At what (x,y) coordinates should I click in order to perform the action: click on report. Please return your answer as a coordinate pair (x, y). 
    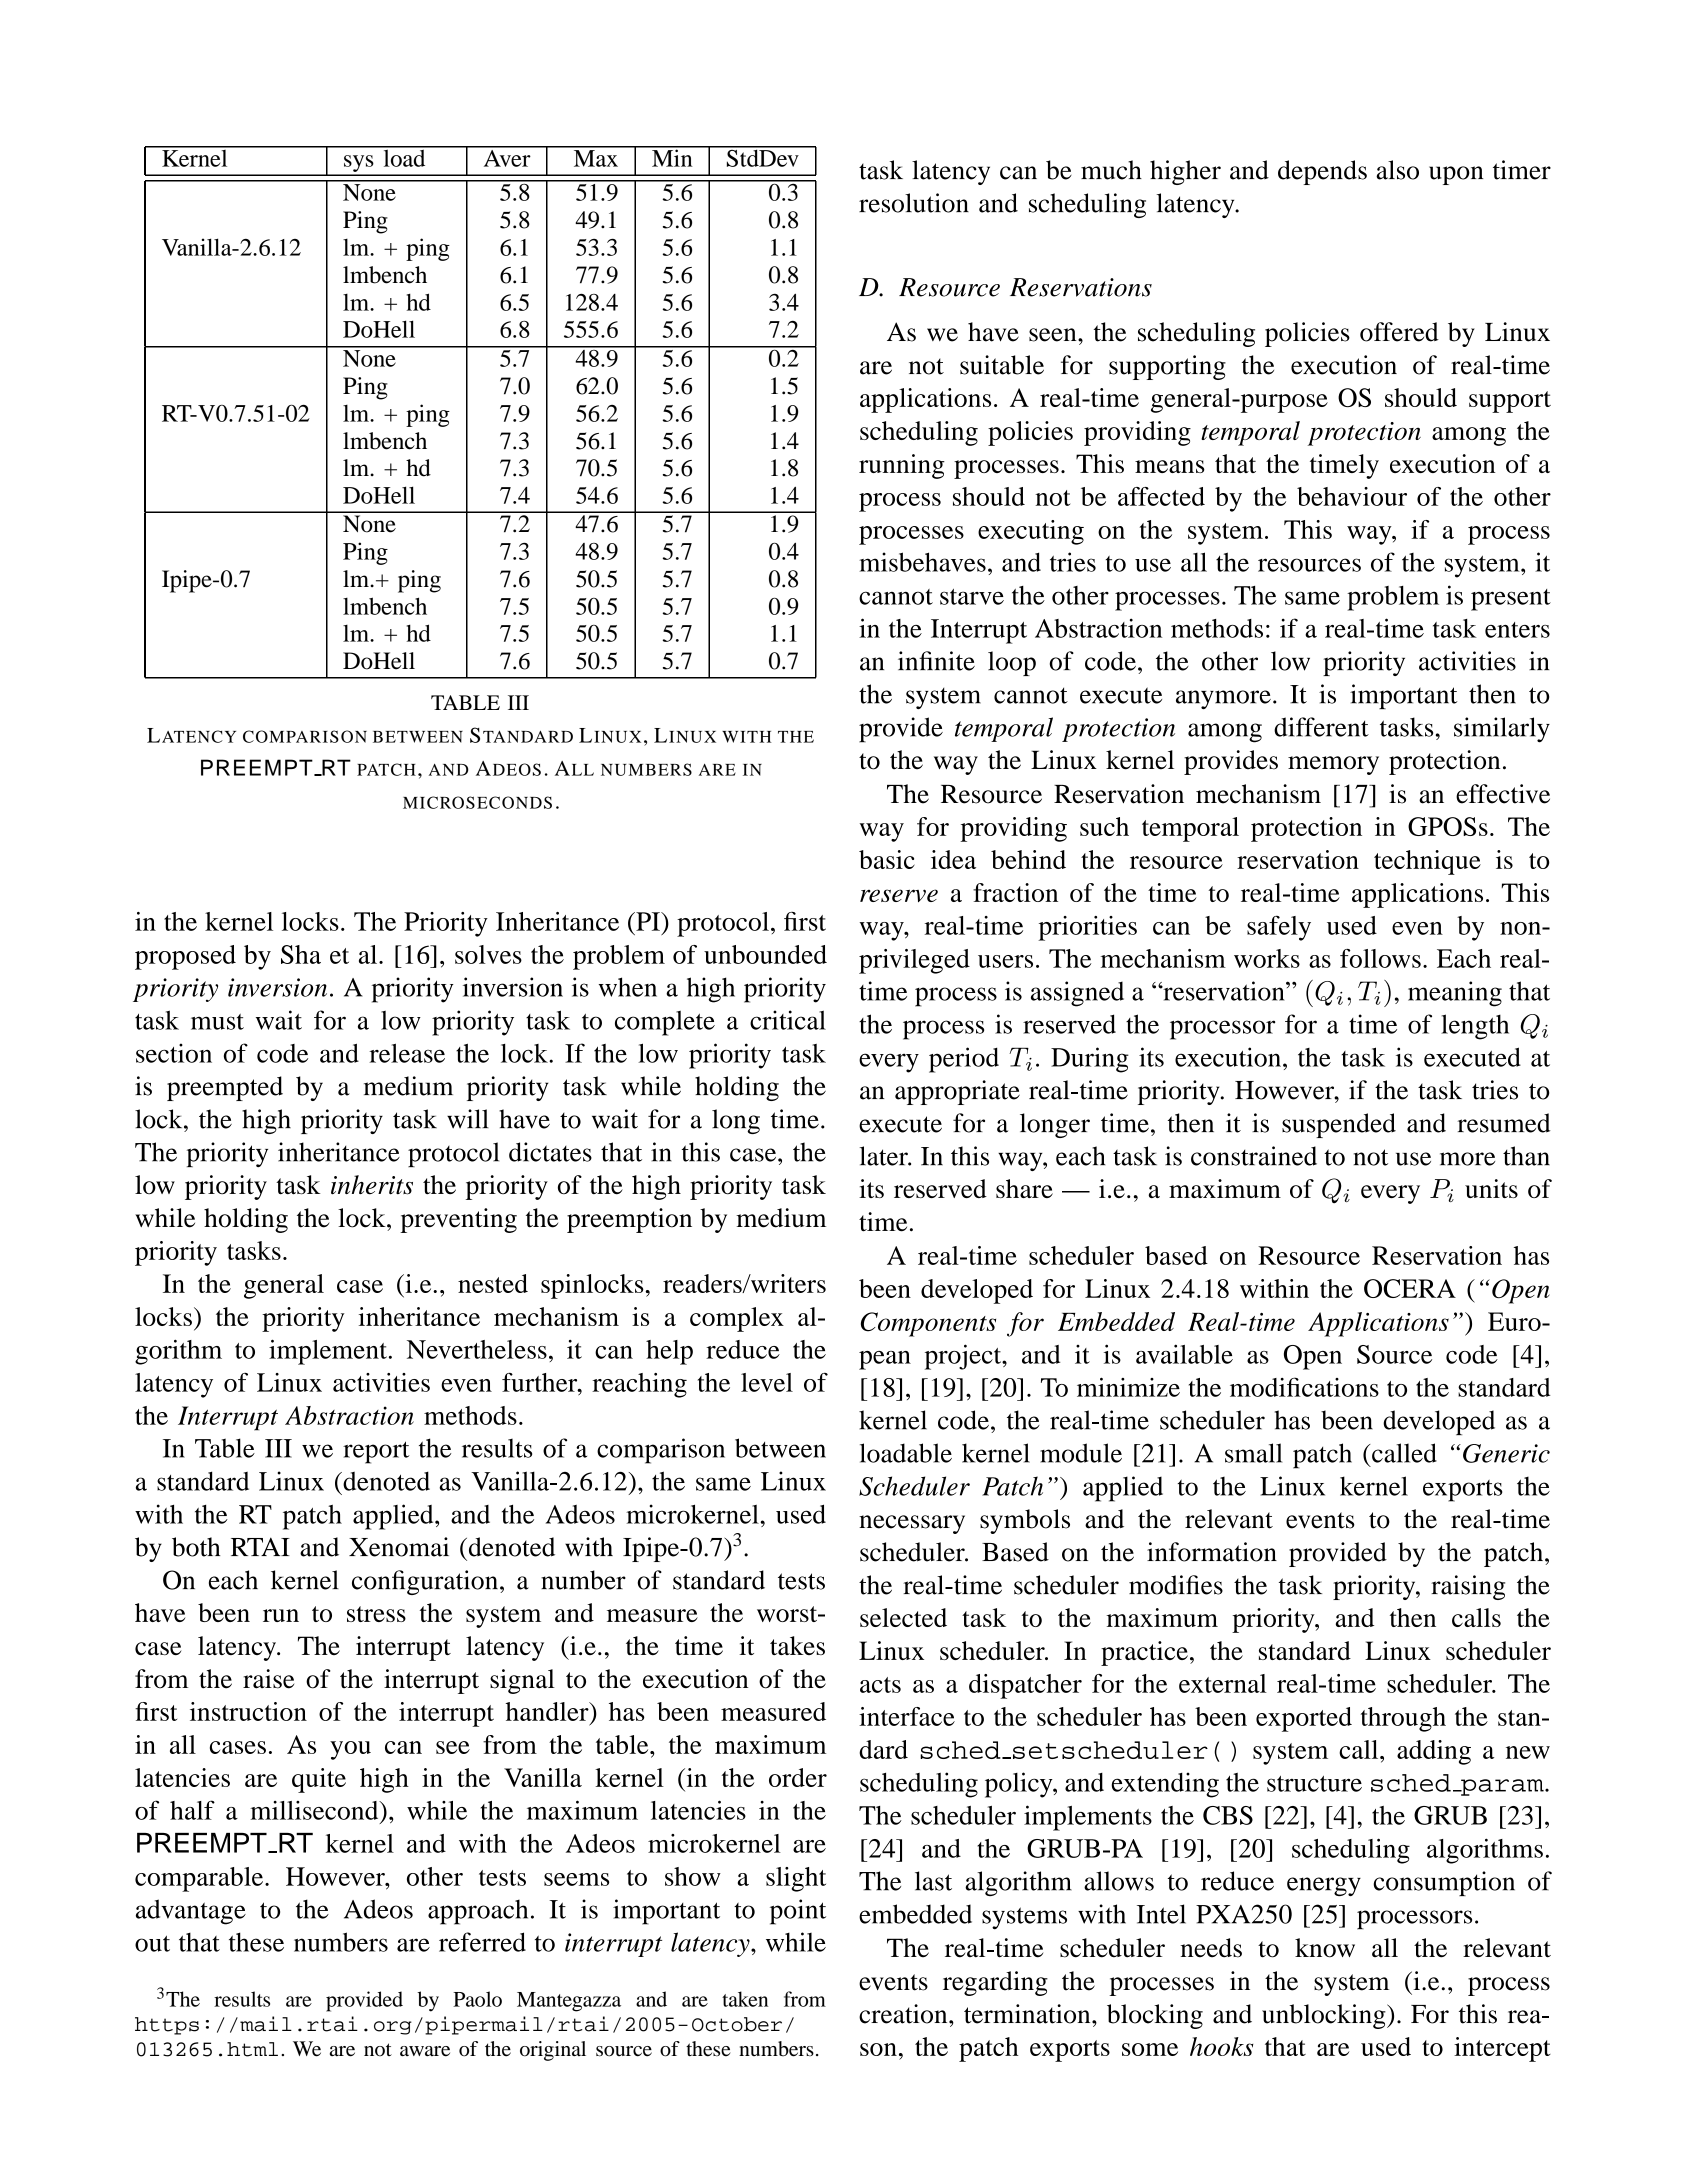
    Looking at the image, I should click on (376, 1452).
